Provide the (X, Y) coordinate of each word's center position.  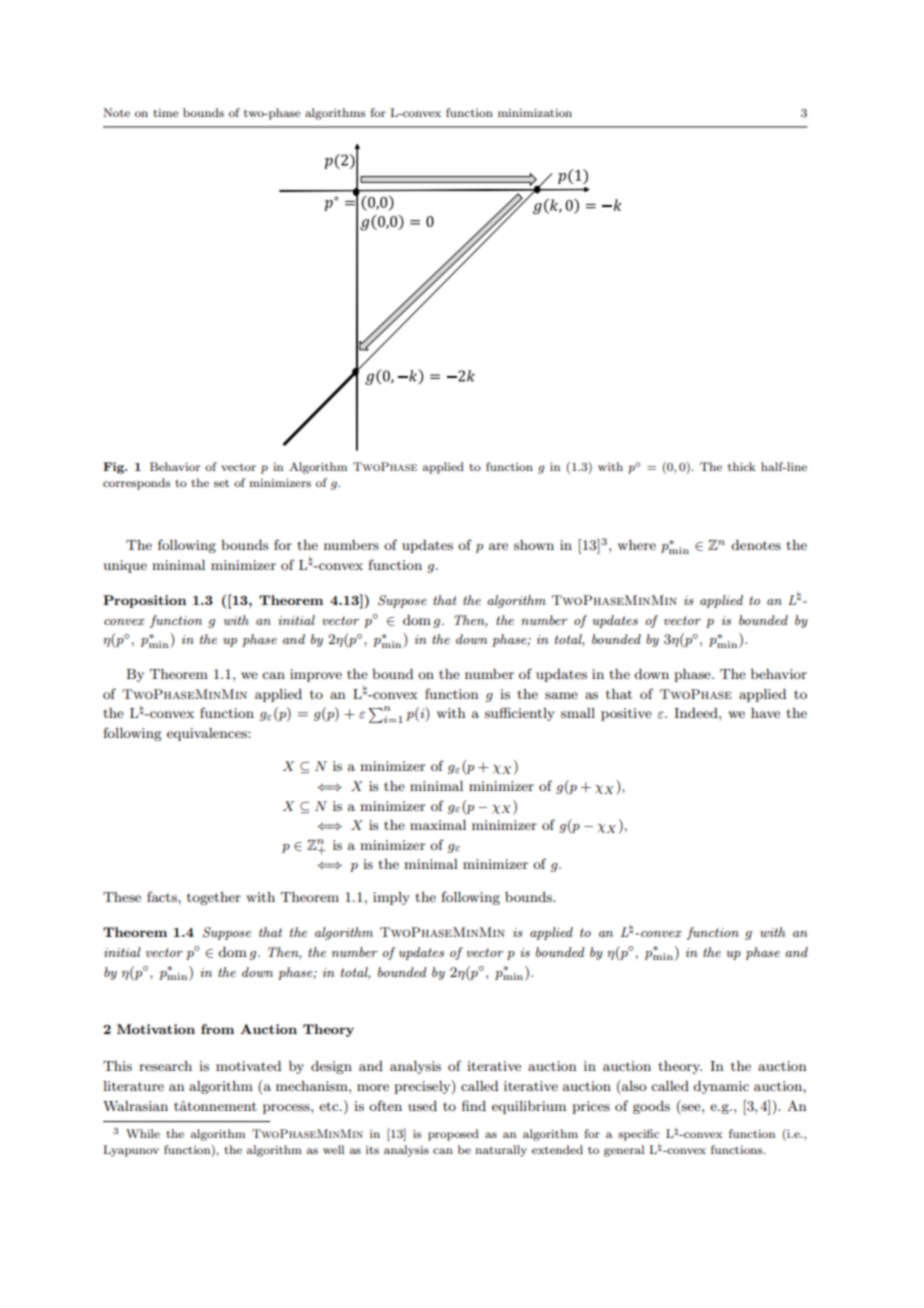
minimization (535, 112)
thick (742, 466)
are (498, 546)
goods (651, 1107)
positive (626, 714)
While (143, 1133)
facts (163, 896)
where (637, 545)
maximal (438, 825)
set (221, 483)
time (165, 113)
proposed (453, 1135)
